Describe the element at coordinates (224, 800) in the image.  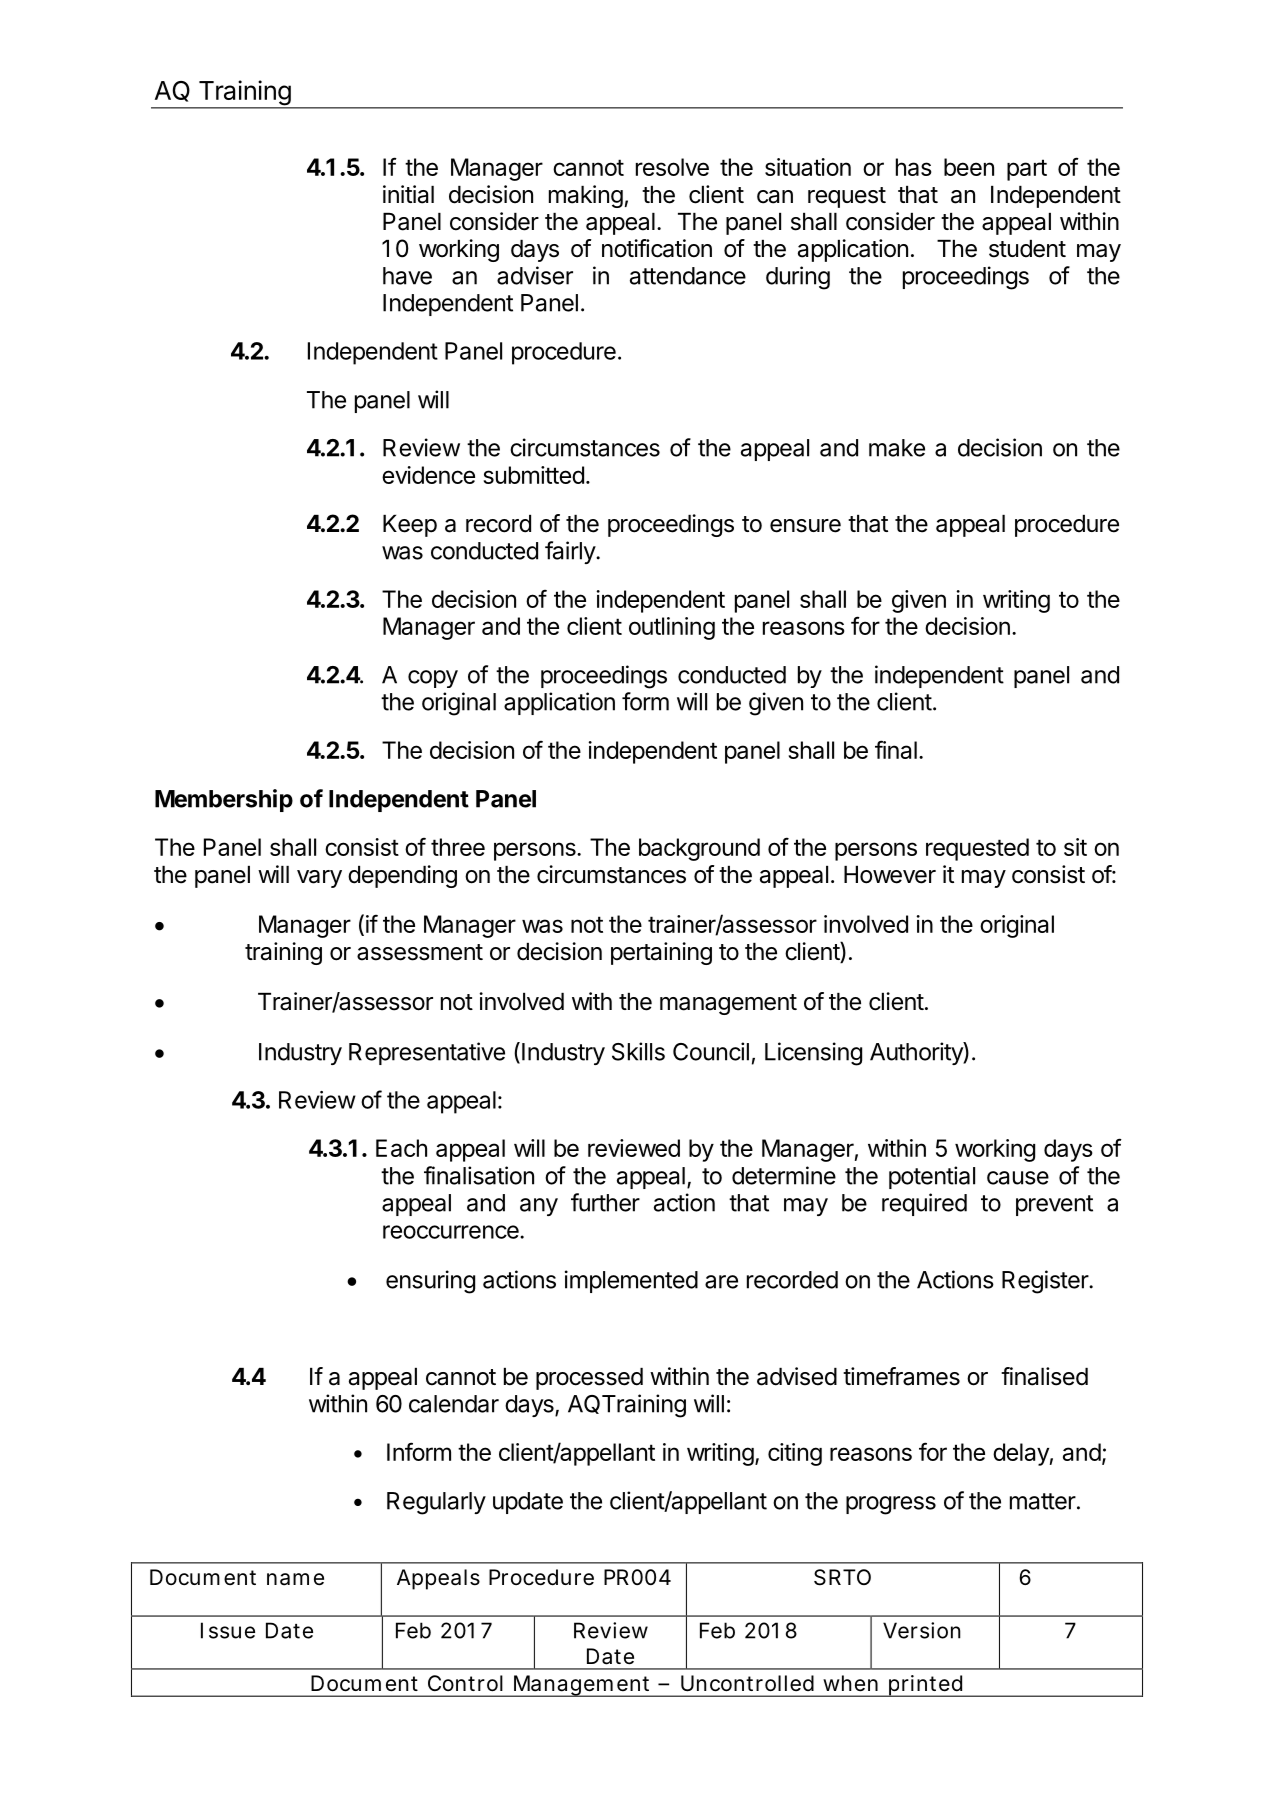
I see `Membership` at that location.
